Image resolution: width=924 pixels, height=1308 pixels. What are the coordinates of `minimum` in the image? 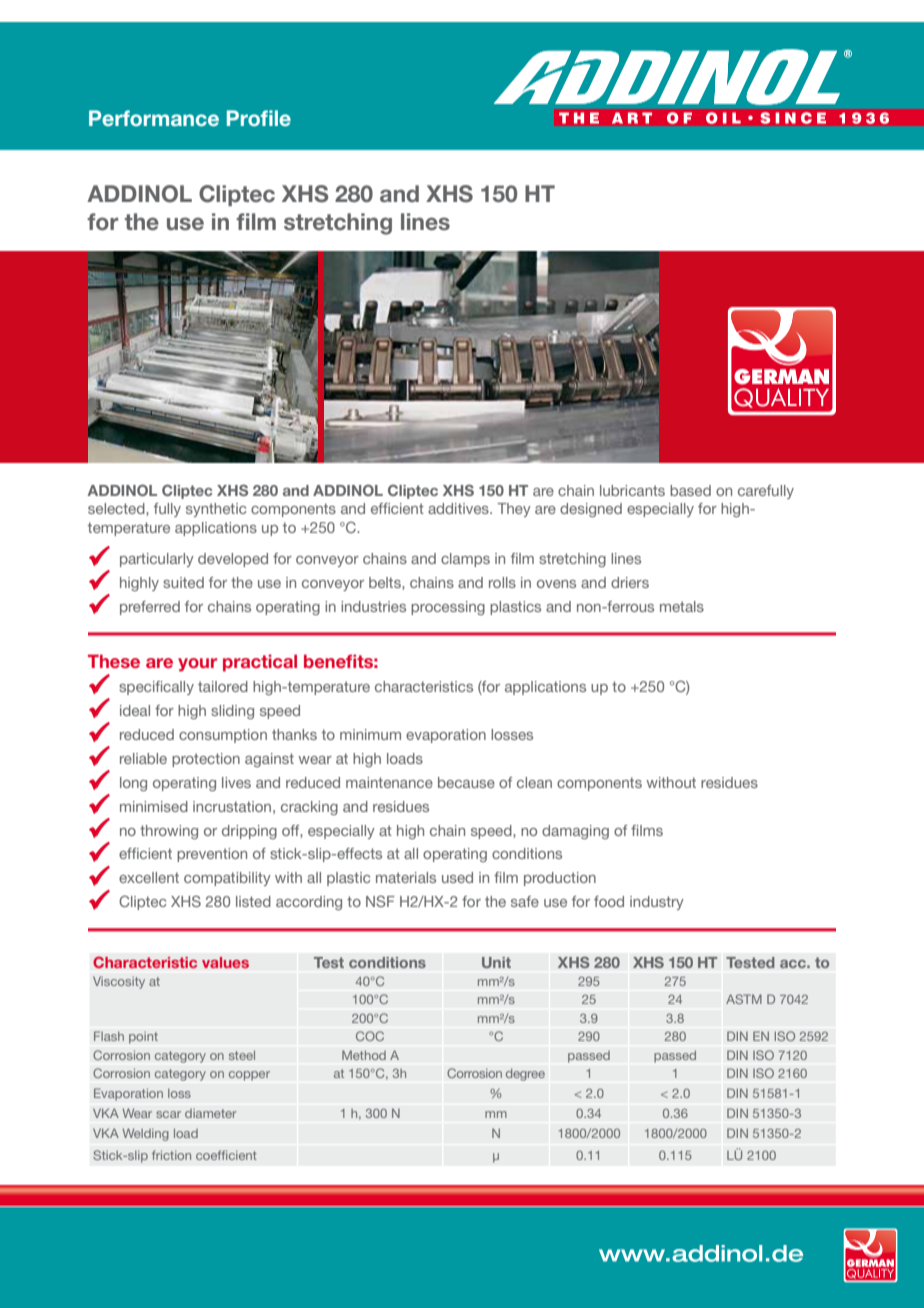 It's located at (370, 734).
